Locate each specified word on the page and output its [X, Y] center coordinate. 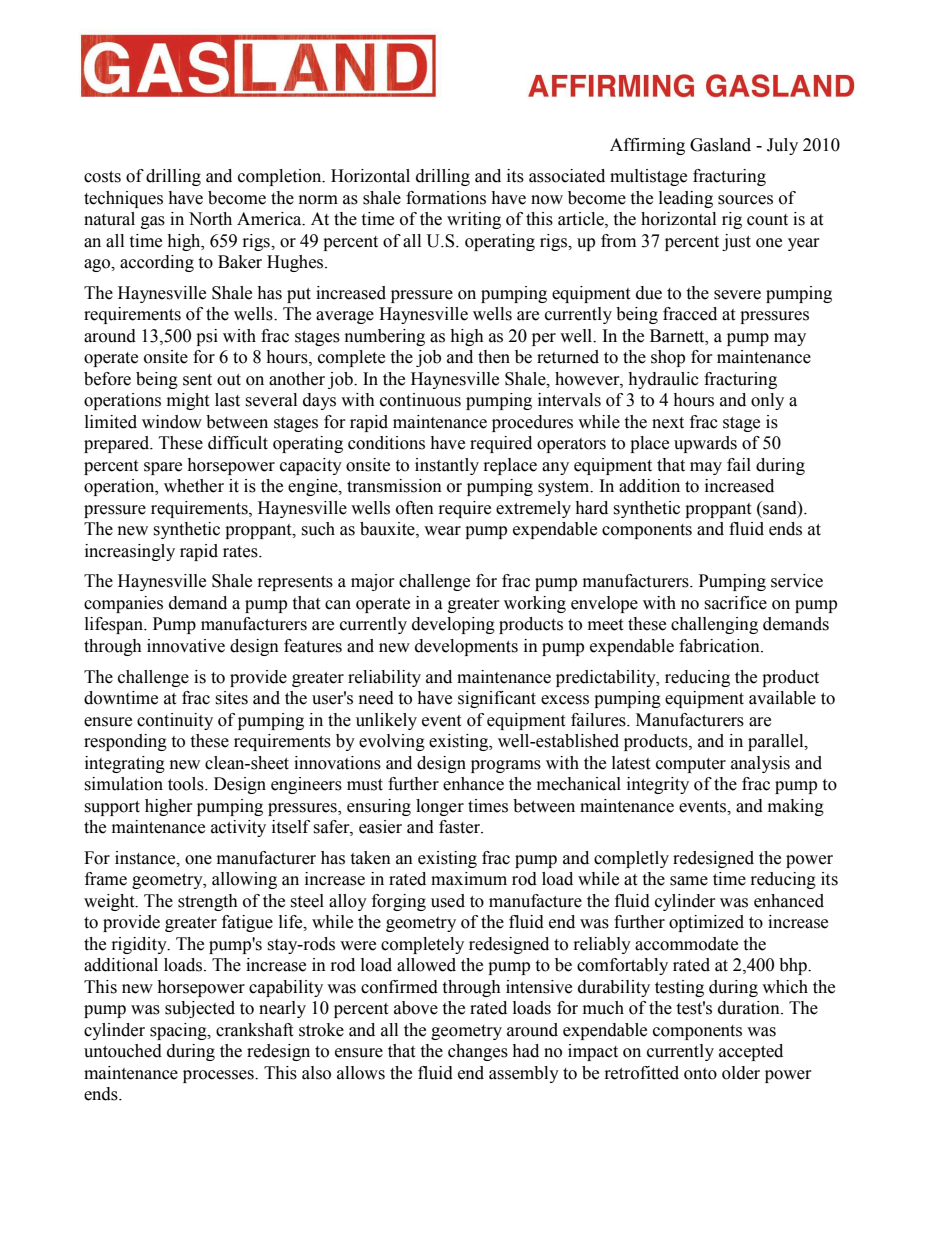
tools [187, 784]
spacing [179, 1031]
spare [163, 468]
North [210, 219]
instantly [447, 466]
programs [506, 766]
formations [446, 198]
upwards [705, 444]
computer [691, 765]
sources [745, 200]
